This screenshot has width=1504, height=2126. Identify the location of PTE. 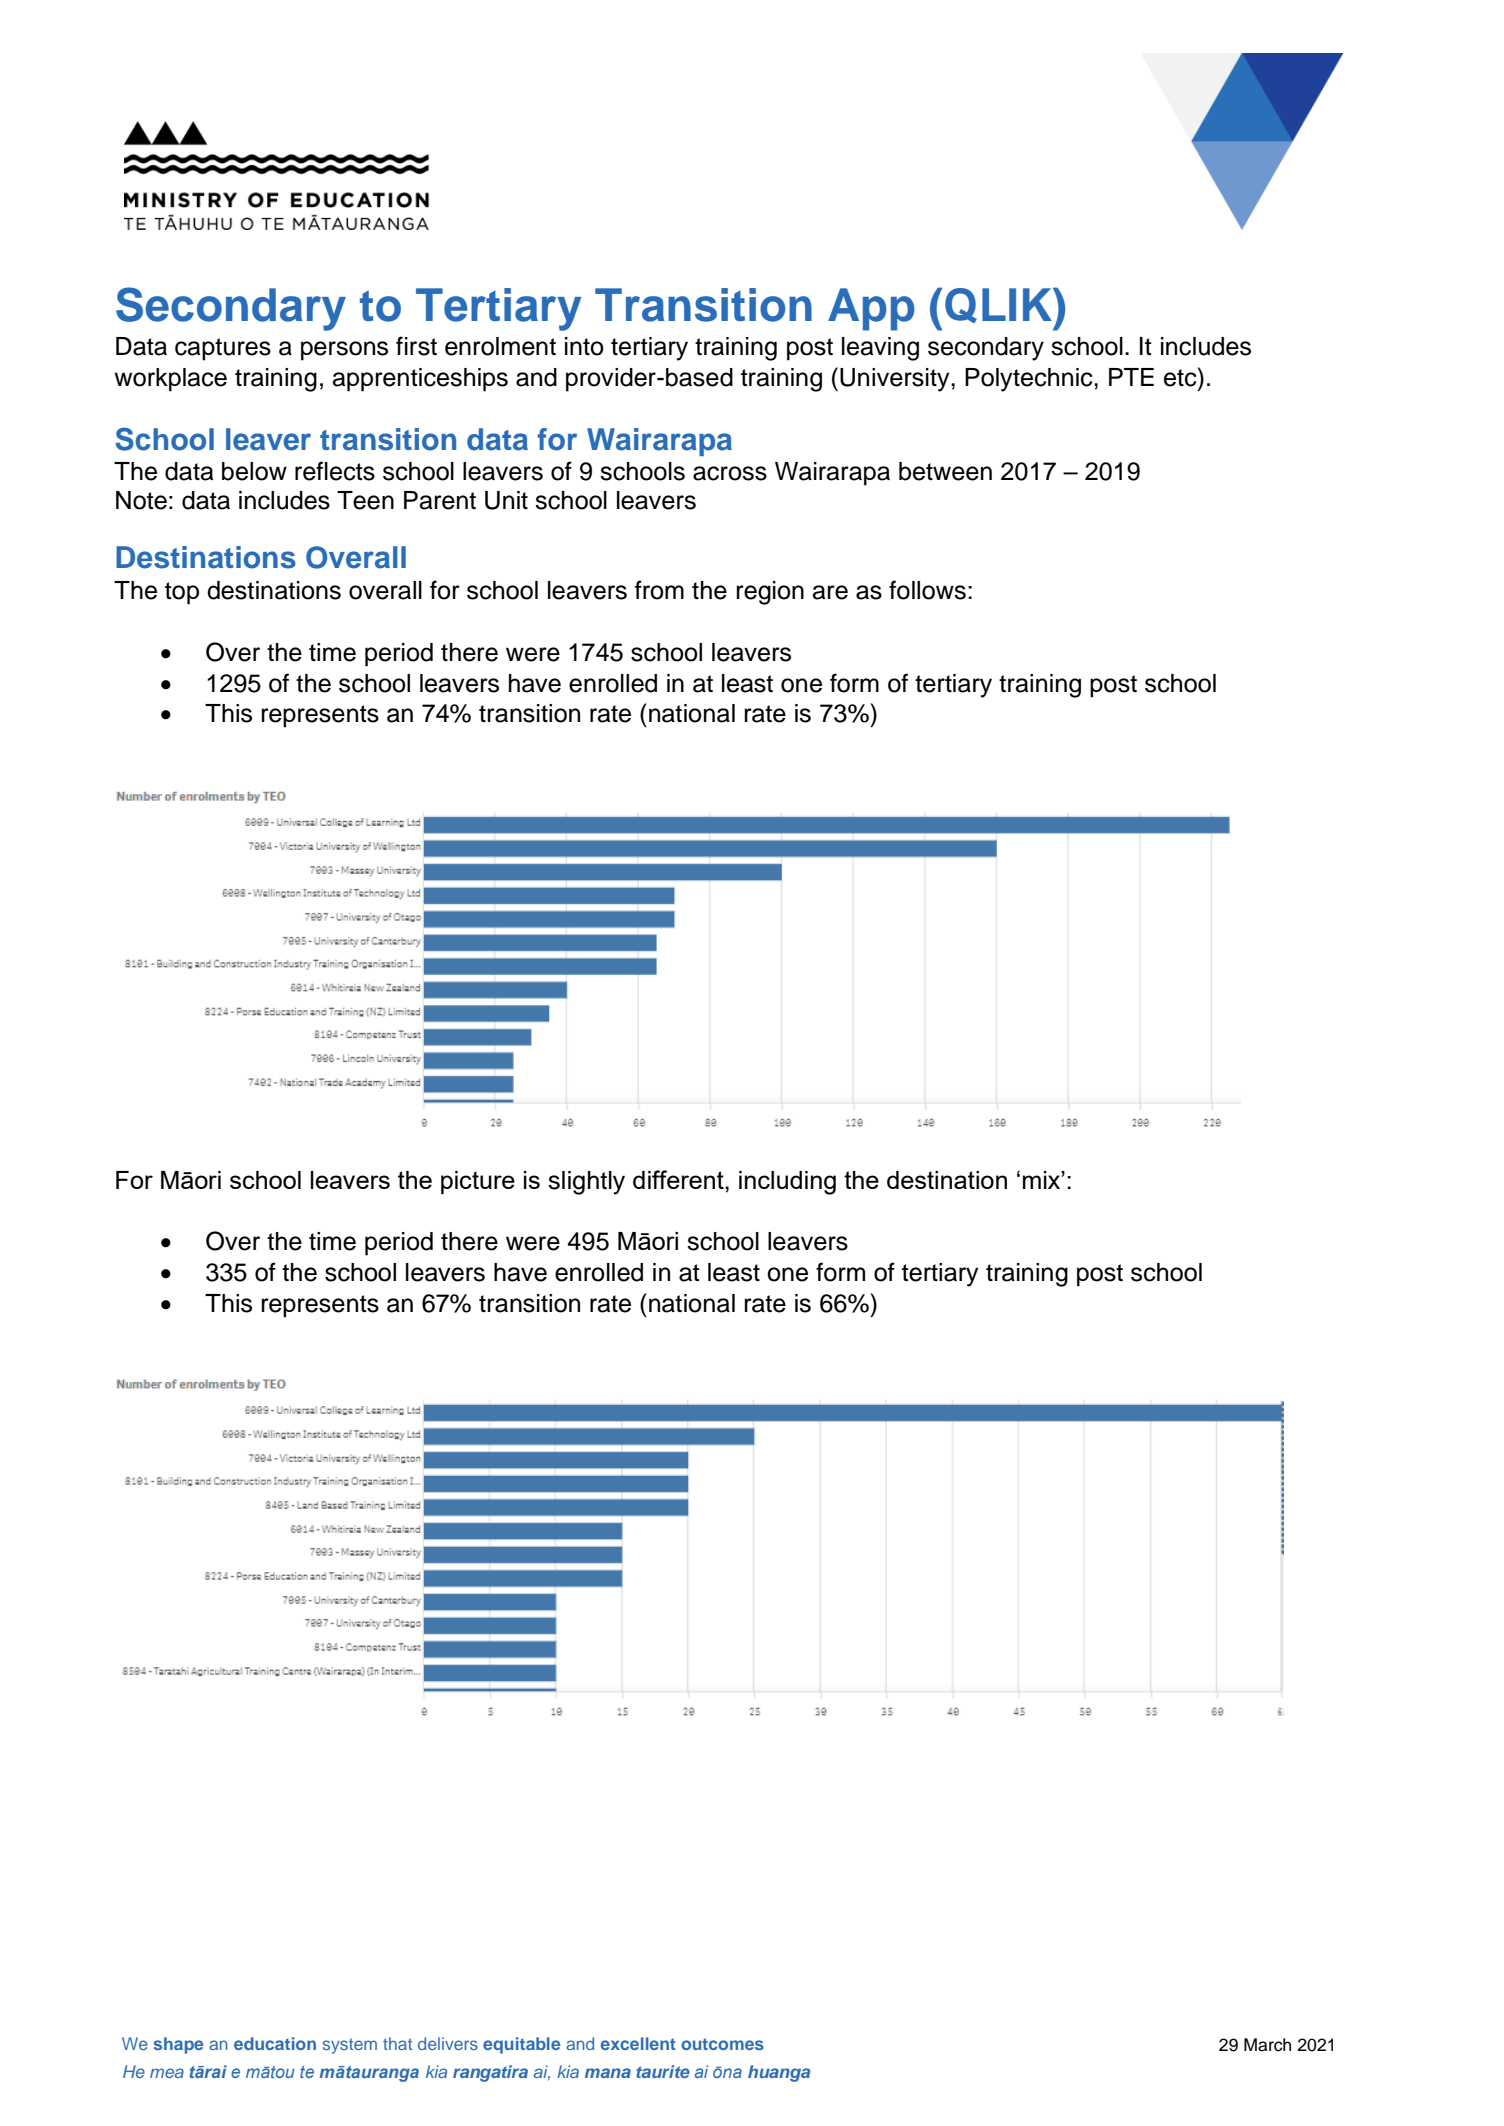
(1131, 377).
